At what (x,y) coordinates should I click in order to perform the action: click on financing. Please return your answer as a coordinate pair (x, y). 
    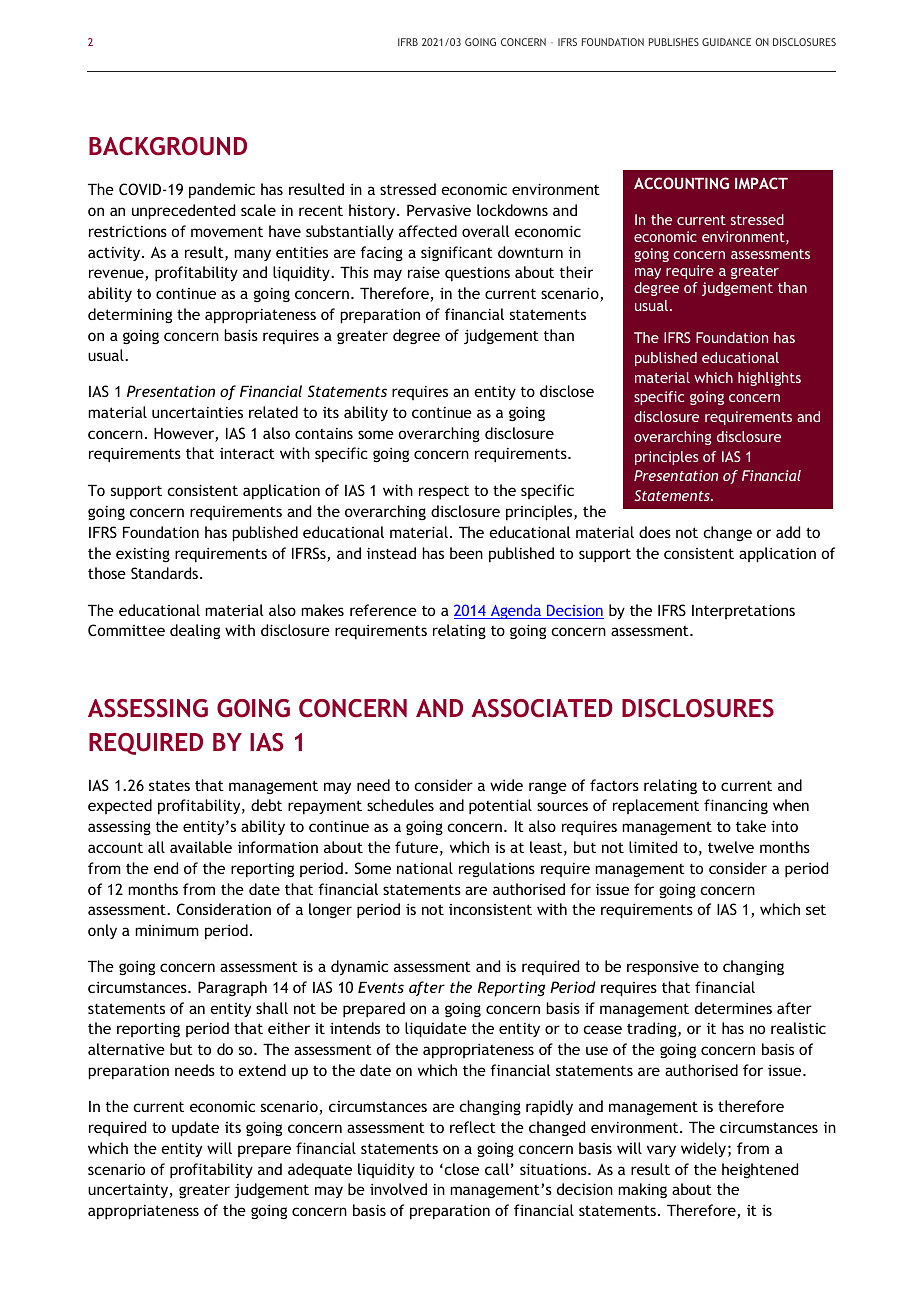
    Looking at the image, I should click on (736, 806).
